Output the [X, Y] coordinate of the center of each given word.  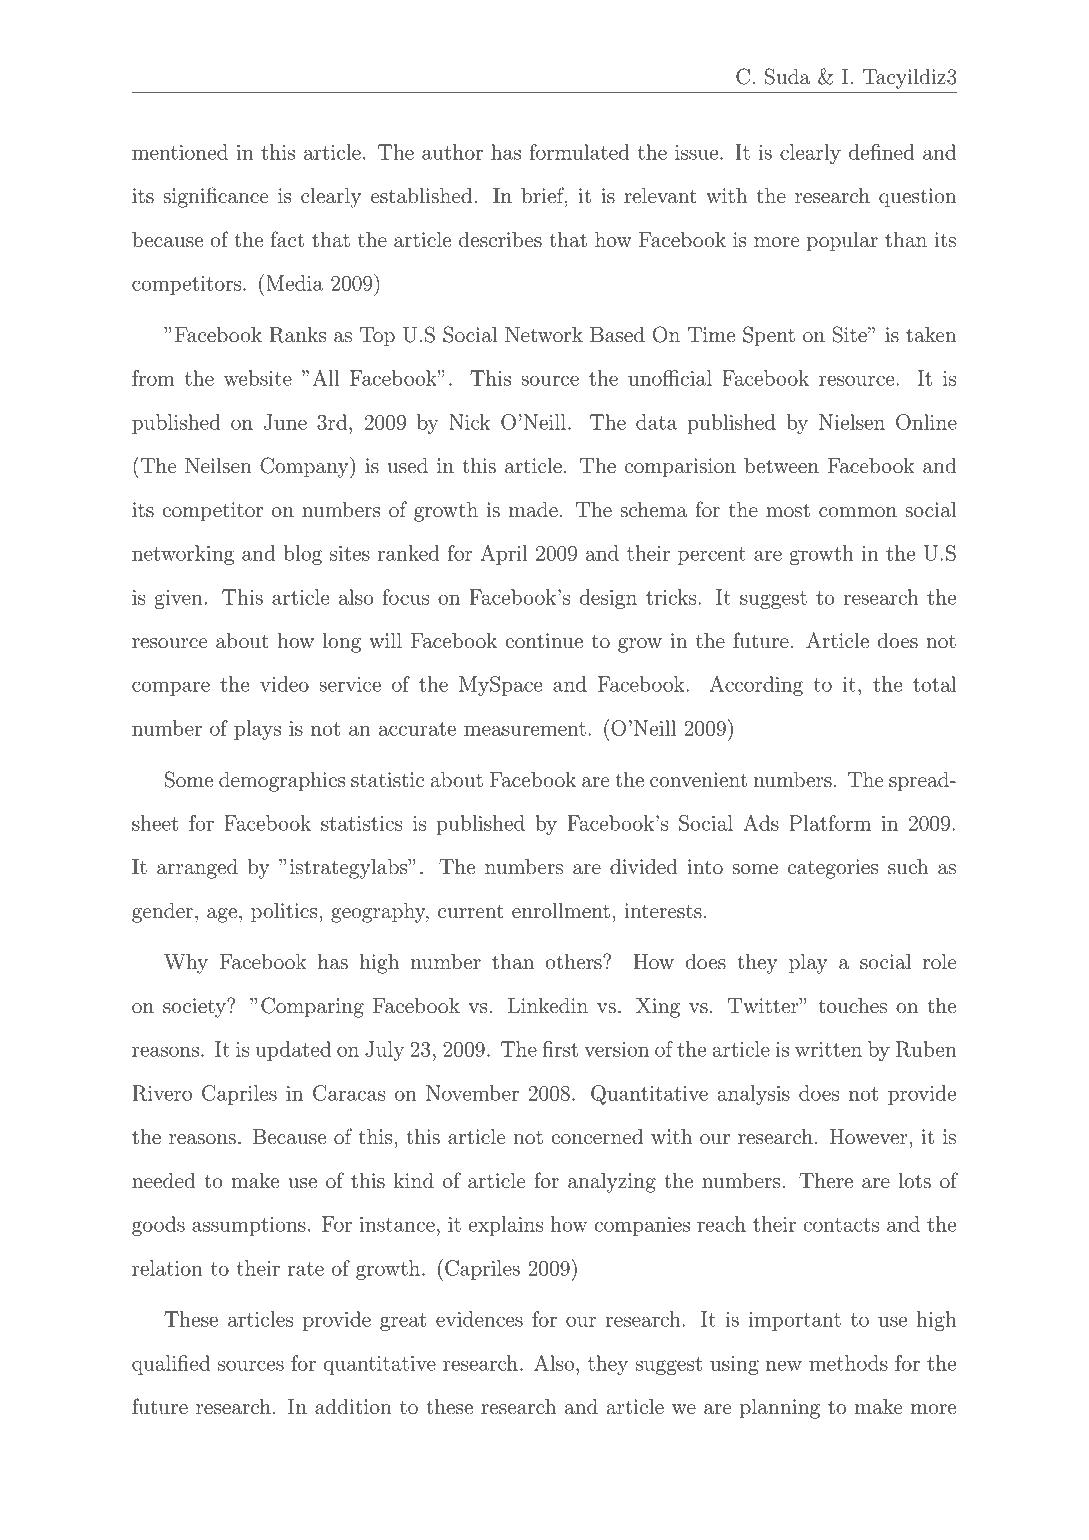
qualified [171, 1365]
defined [881, 152]
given [178, 599]
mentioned [180, 152]
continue [544, 641]
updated [293, 1051]
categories [833, 869]
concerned [597, 1137]
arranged [197, 869]
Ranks [297, 335]
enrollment [561, 911]
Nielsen [852, 422]
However [868, 1137]
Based [617, 335]
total [934, 684]
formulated [579, 152]
